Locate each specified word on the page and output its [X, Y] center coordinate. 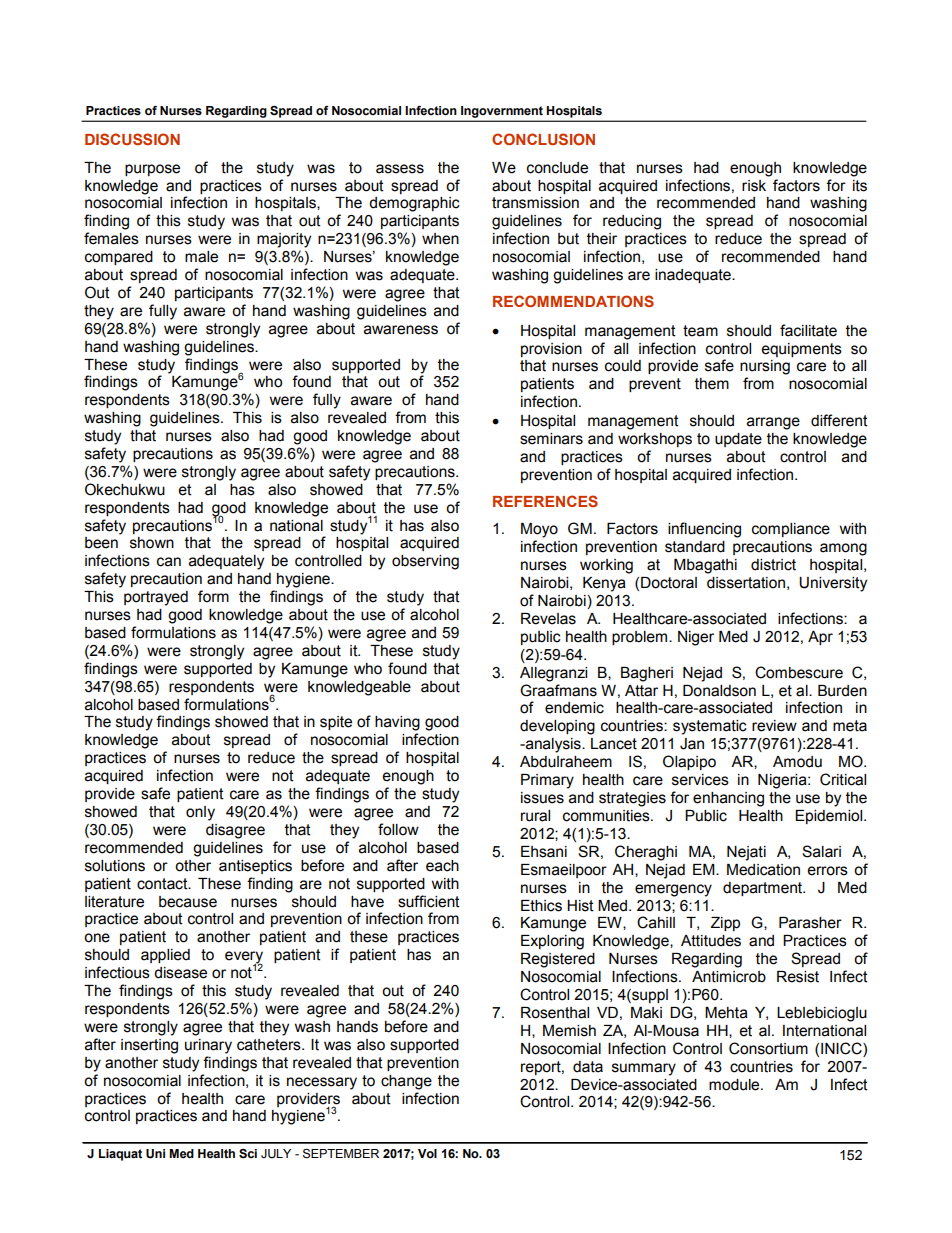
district [773, 565]
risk [754, 186]
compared [119, 258]
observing [425, 562]
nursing [765, 367]
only [200, 813]
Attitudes [711, 941]
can [169, 562]
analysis [553, 745]
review [774, 726]
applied [165, 956]
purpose [152, 170]
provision [551, 350]
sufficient [429, 901]
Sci [248, 1154]
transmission [535, 203]
